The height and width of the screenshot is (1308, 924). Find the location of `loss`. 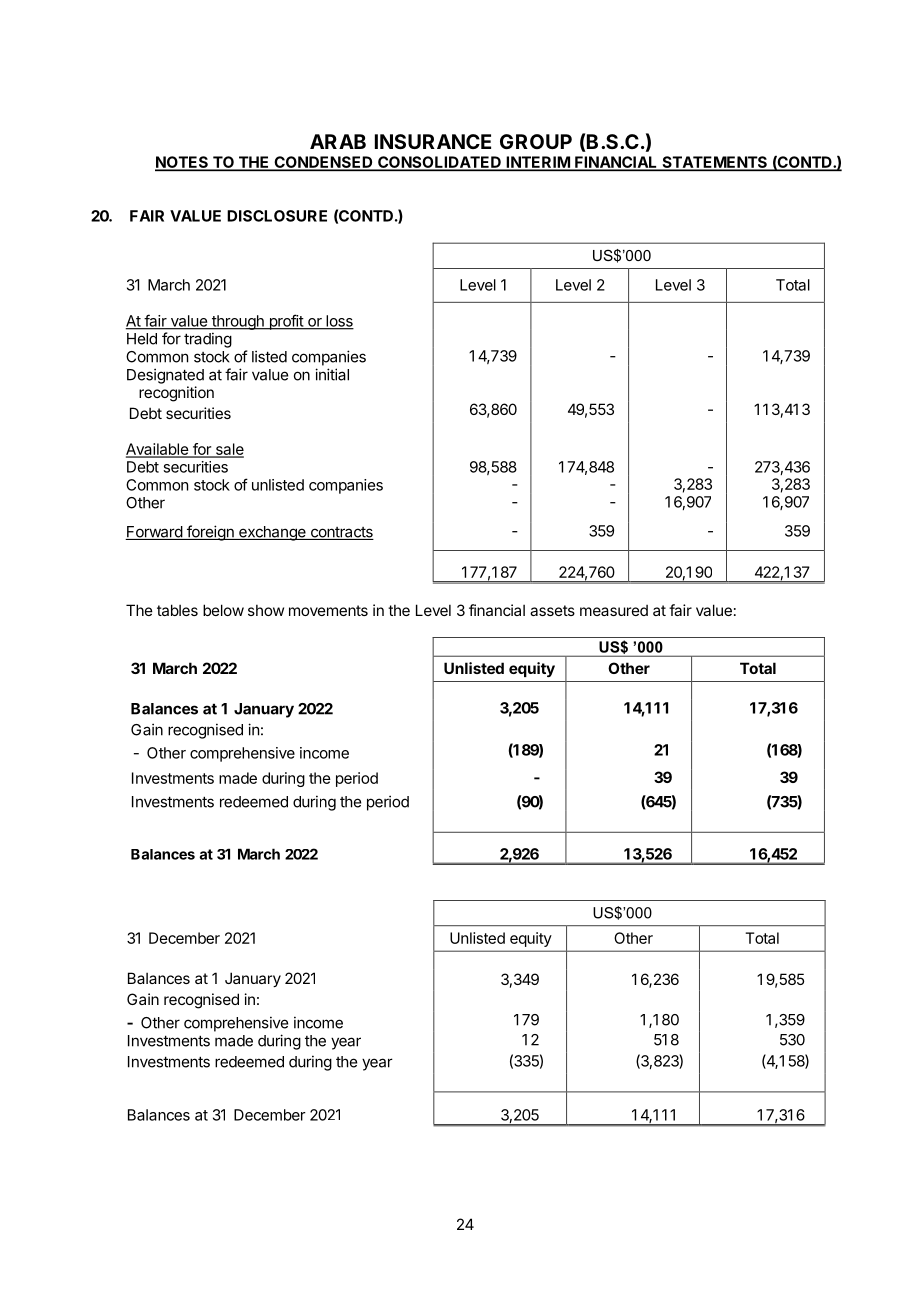

loss is located at coordinates (339, 322).
